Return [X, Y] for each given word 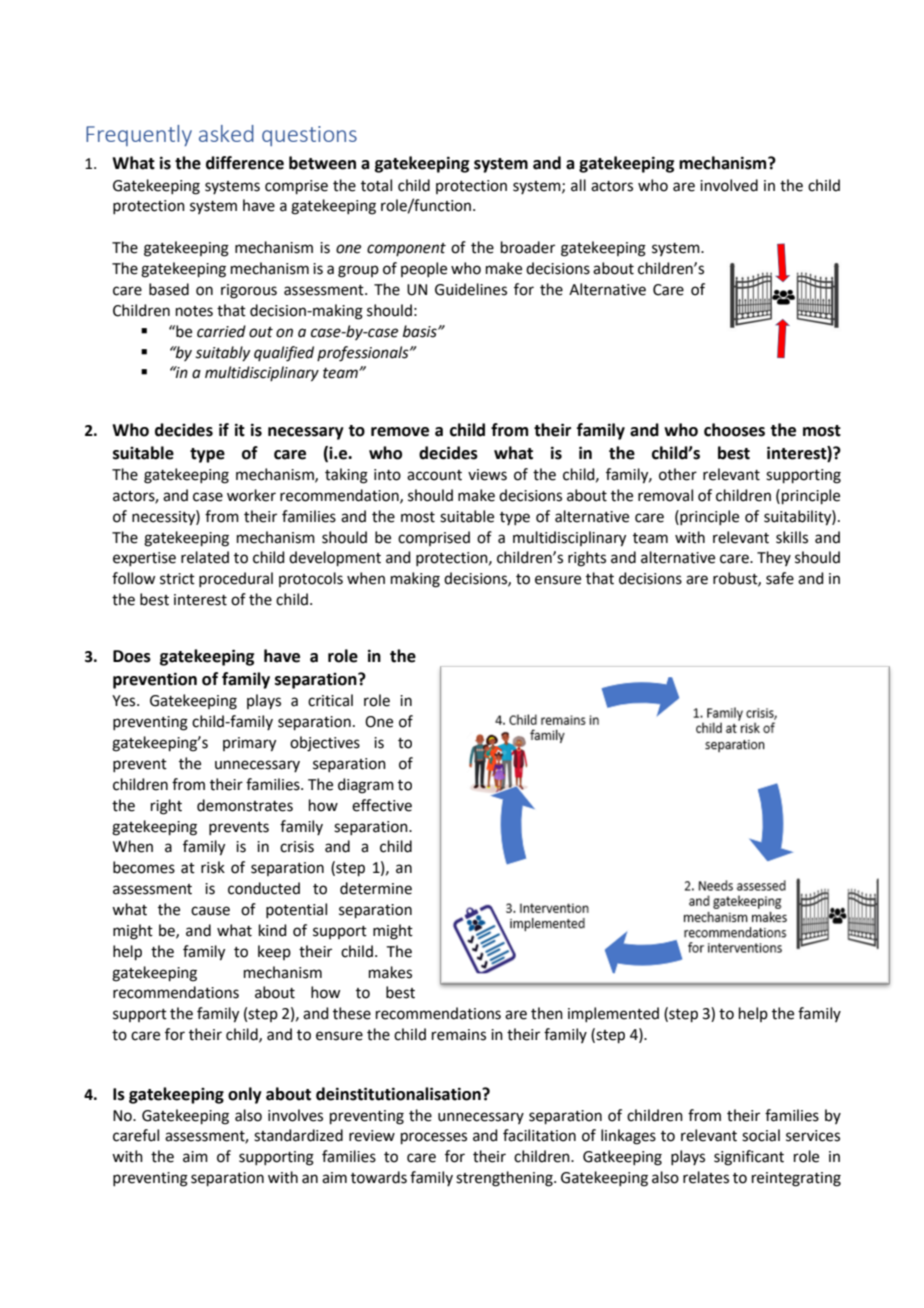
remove [400, 432]
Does [132, 656]
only [245, 1095]
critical [330, 700]
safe [780, 578]
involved [729, 185]
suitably [222, 353]
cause [210, 911]
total [376, 185]
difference [245, 163]
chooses [734, 430]
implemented [613, 1014]
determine [376, 888]
